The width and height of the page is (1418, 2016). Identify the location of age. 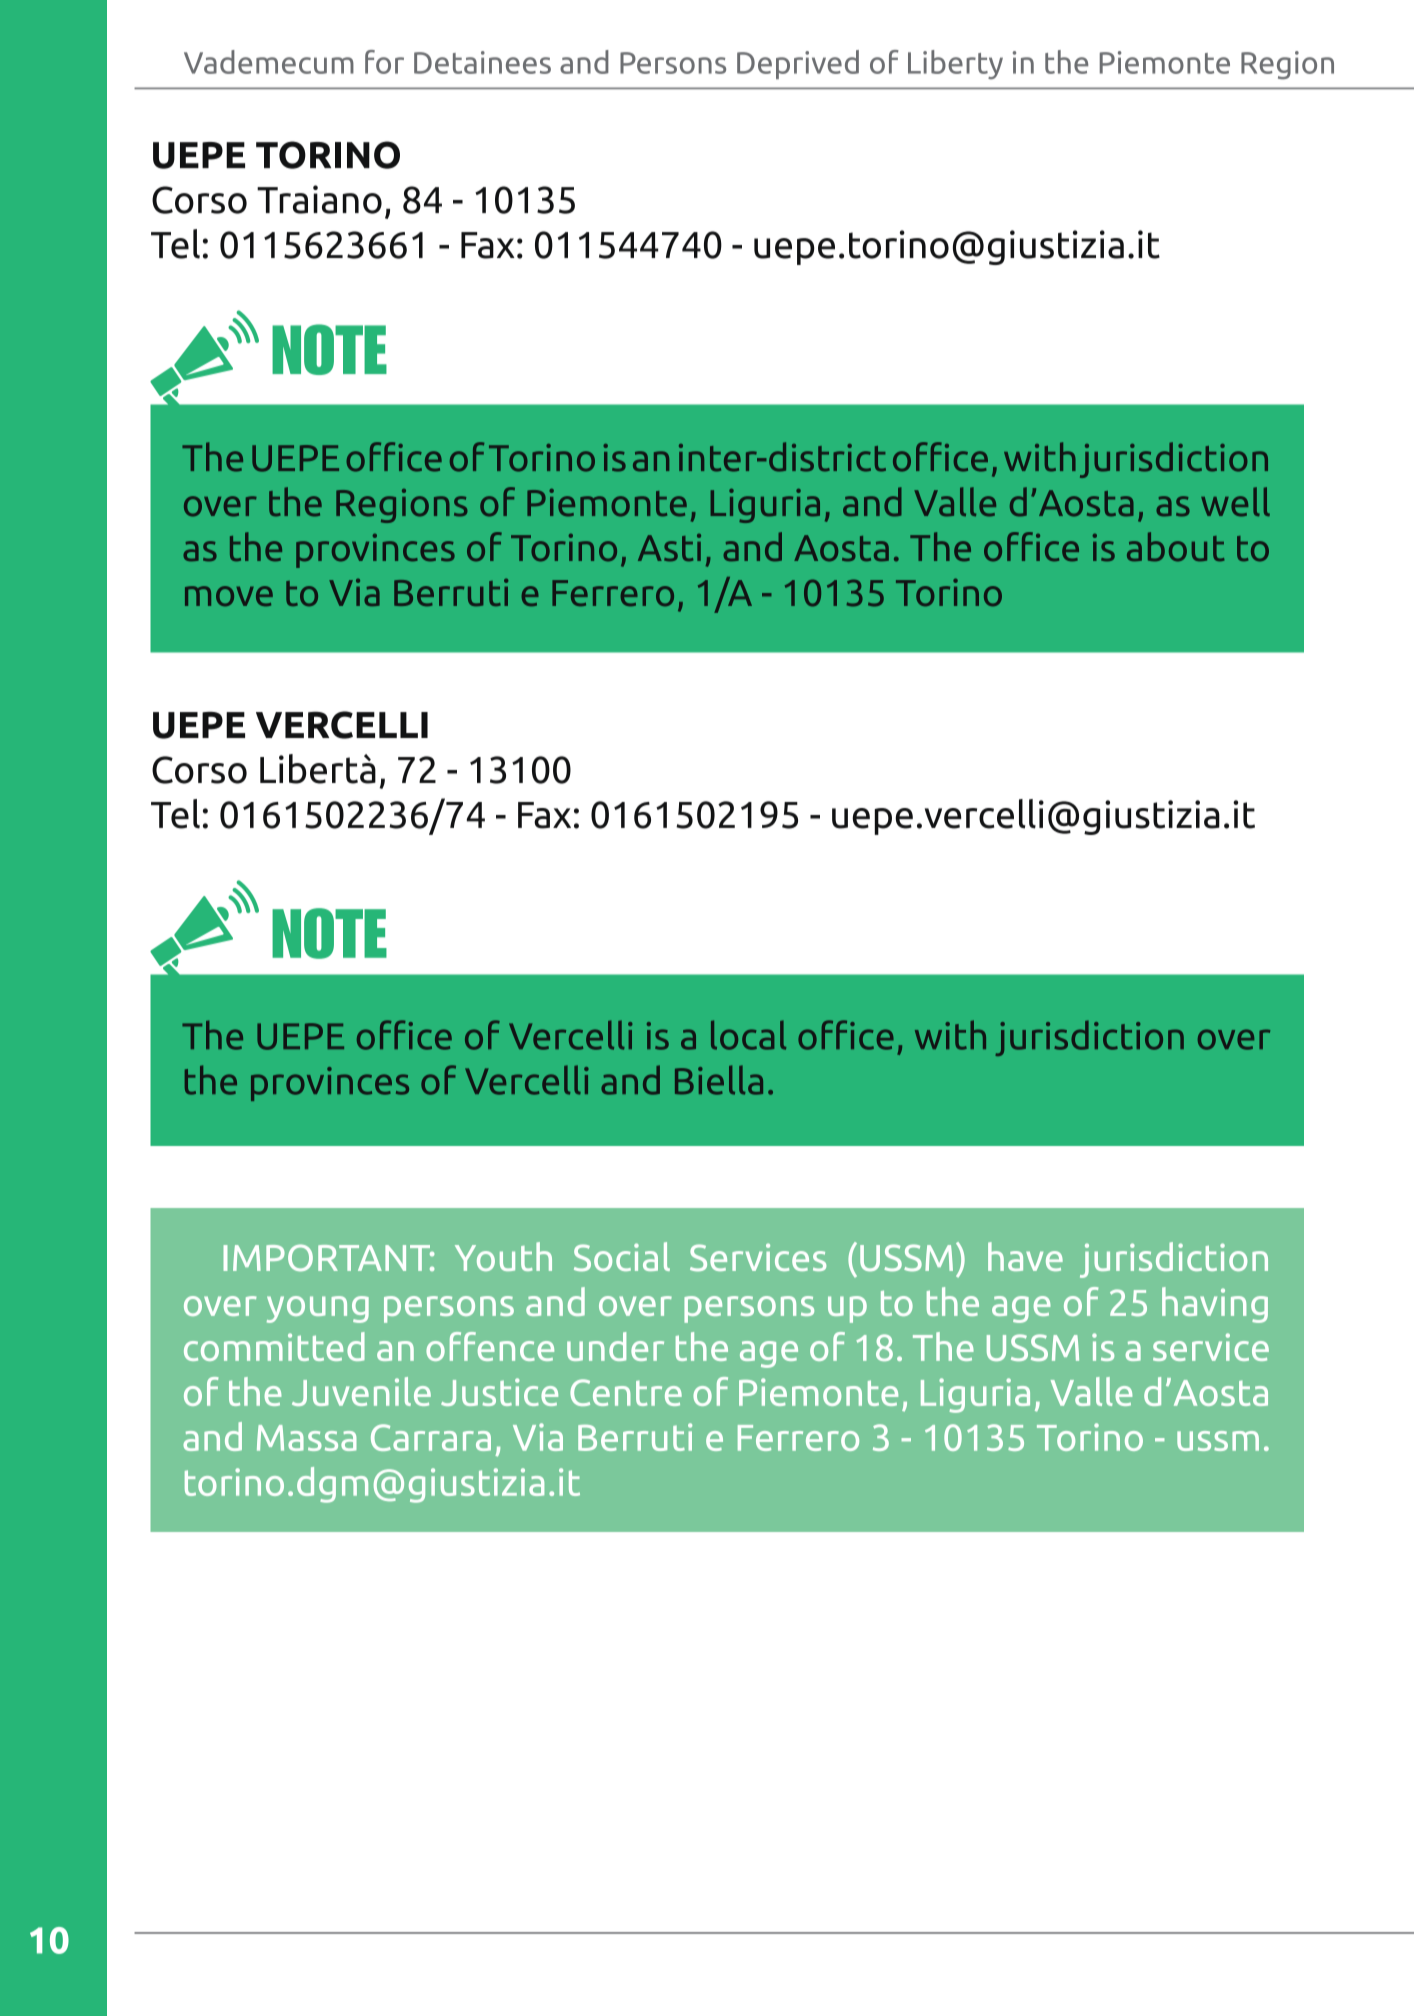
(1021, 1309).
